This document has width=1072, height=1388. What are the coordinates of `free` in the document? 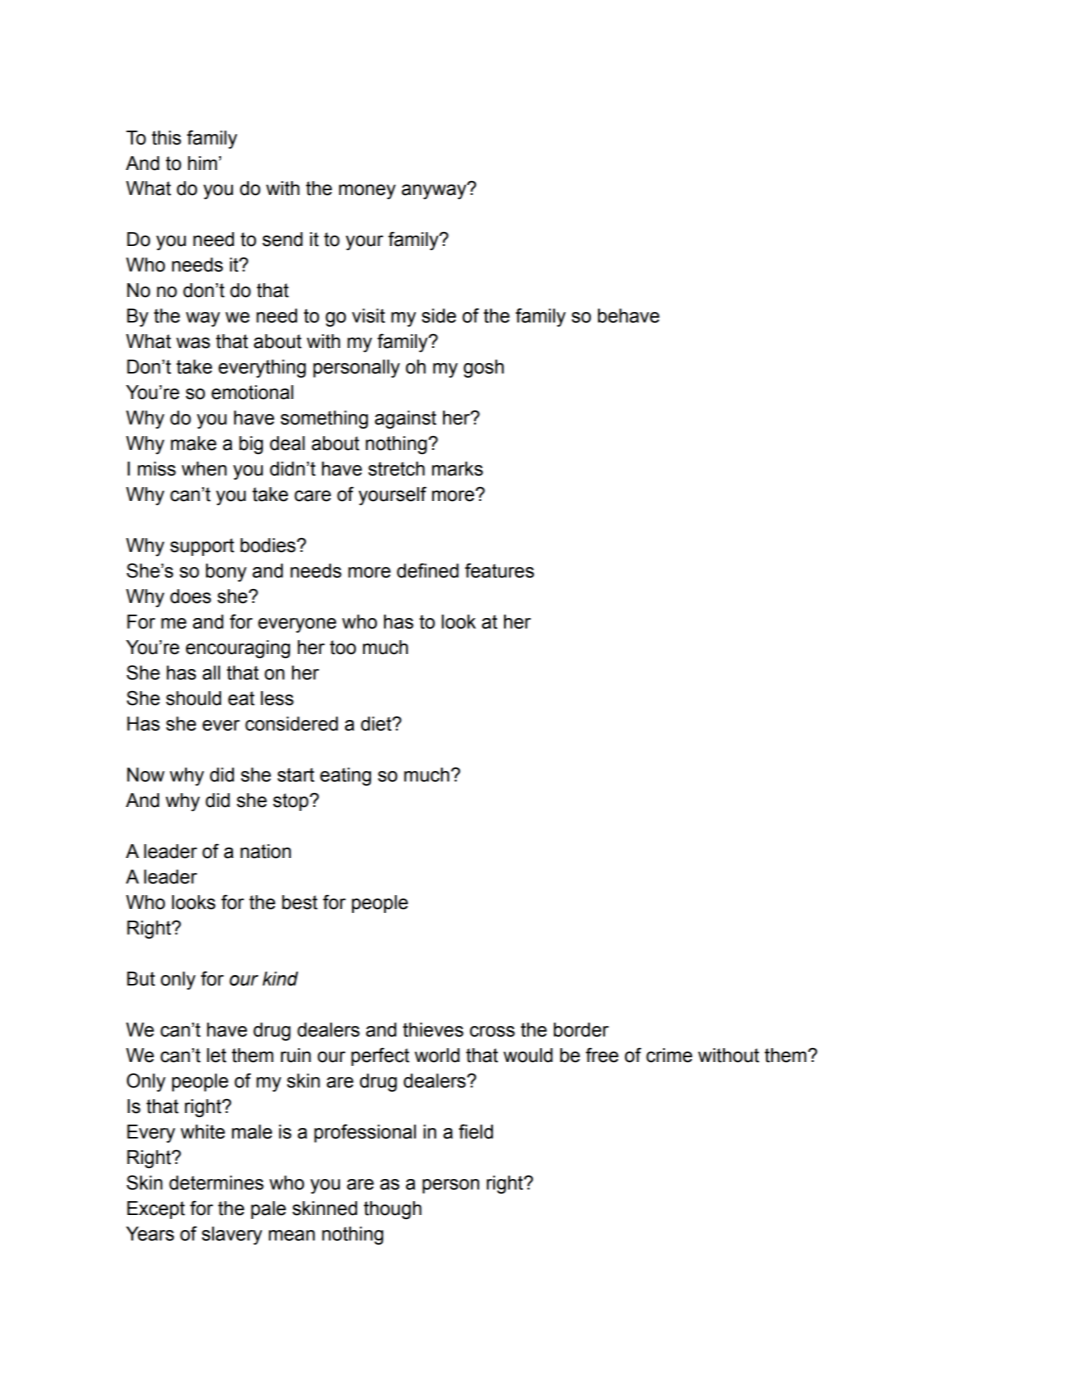 It's located at (602, 1055).
